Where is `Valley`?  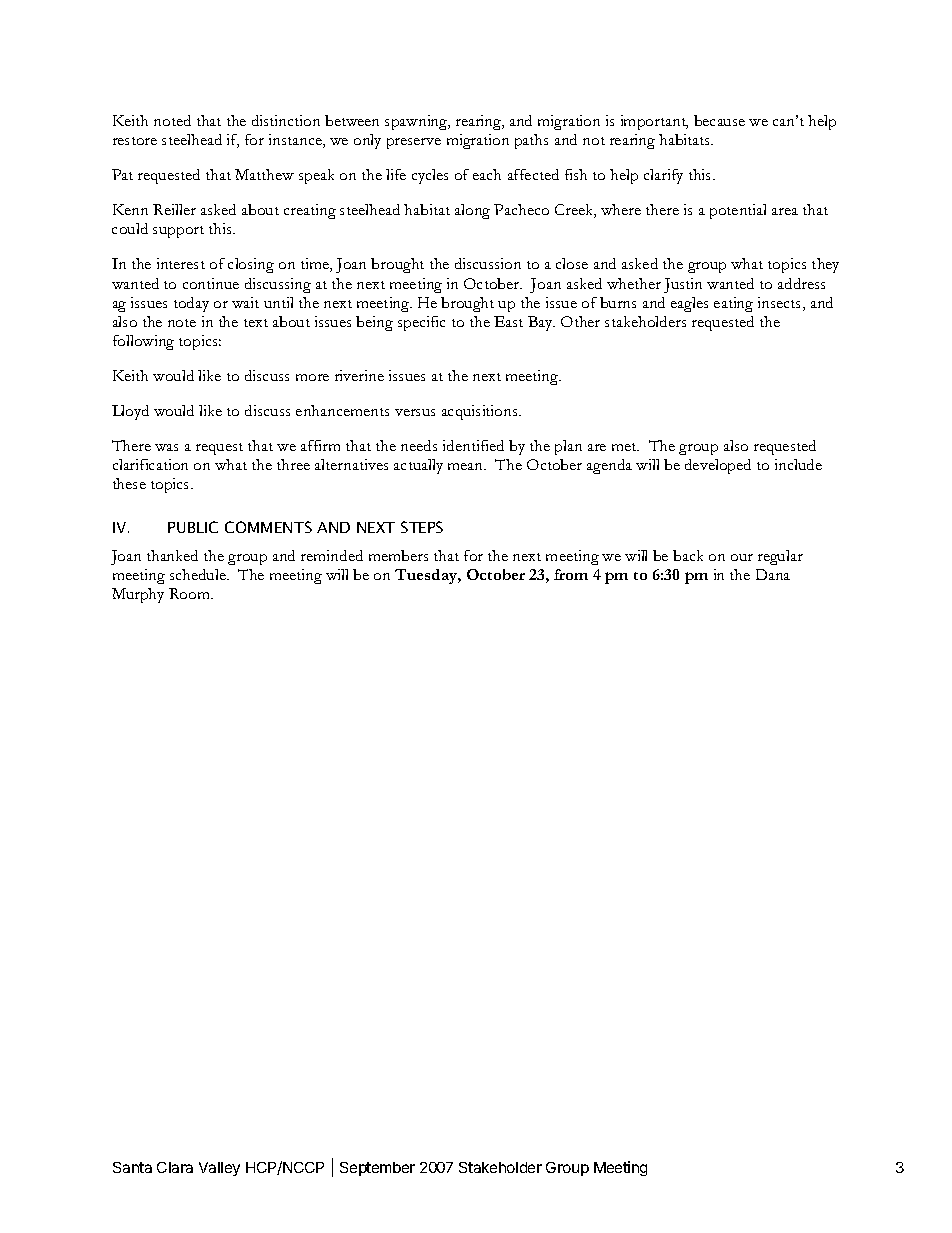
Valley is located at coordinates (219, 1169).
